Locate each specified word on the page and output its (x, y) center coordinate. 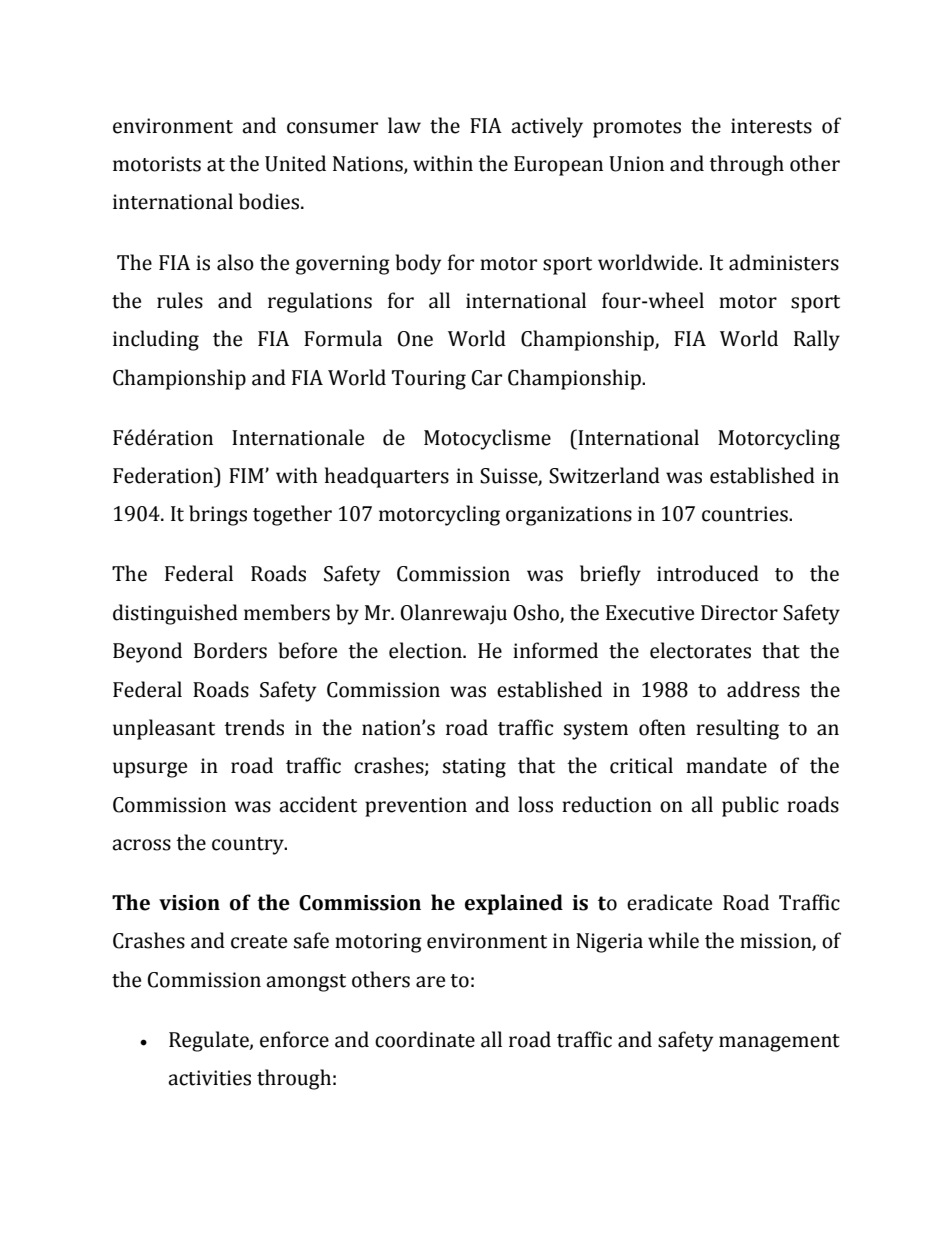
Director (739, 613)
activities (209, 1078)
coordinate (425, 1039)
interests (771, 126)
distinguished (175, 614)
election (426, 650)
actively (547, 127)
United (295, 163)
